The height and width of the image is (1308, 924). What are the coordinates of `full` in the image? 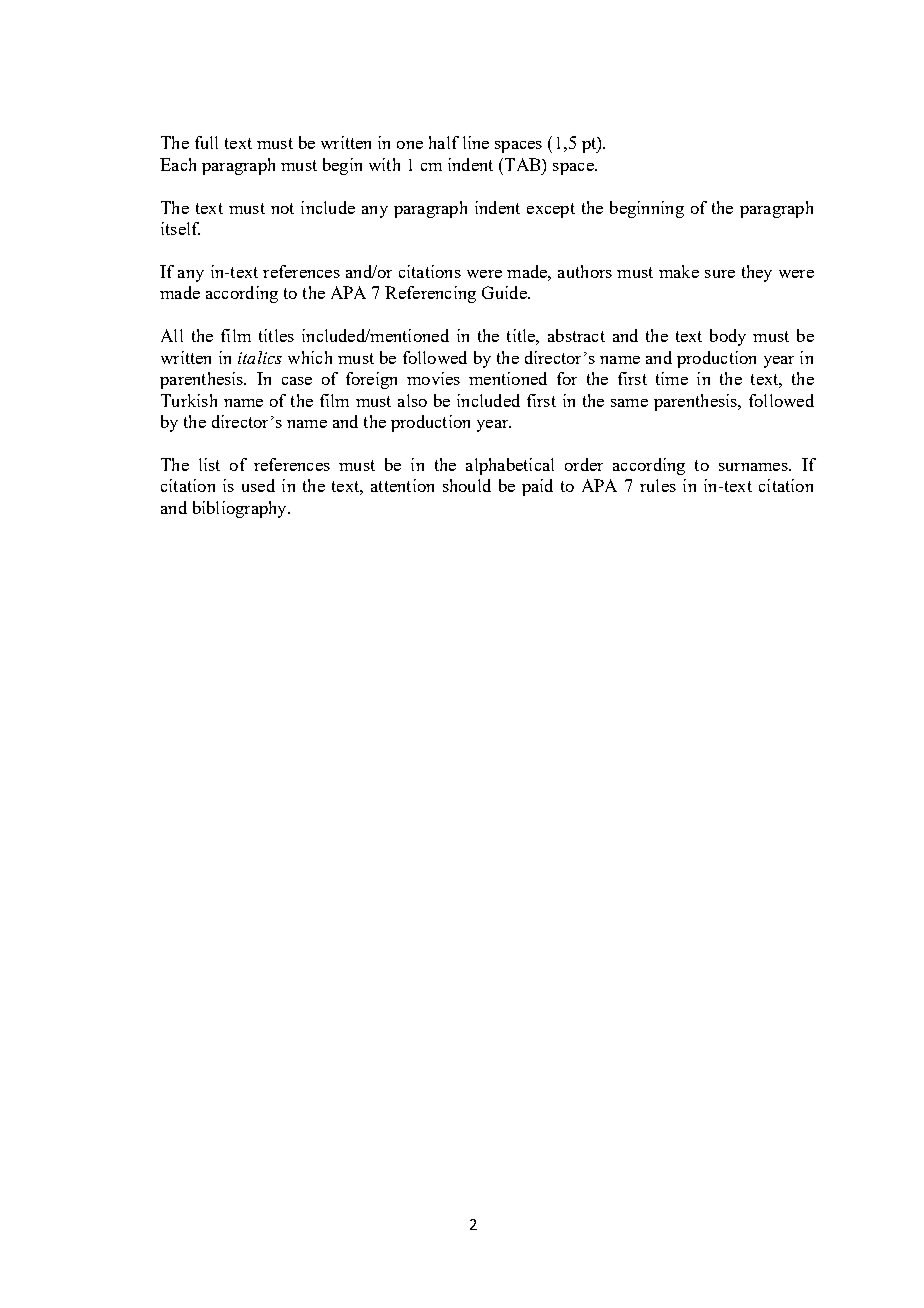 It's located at (206, 142).
